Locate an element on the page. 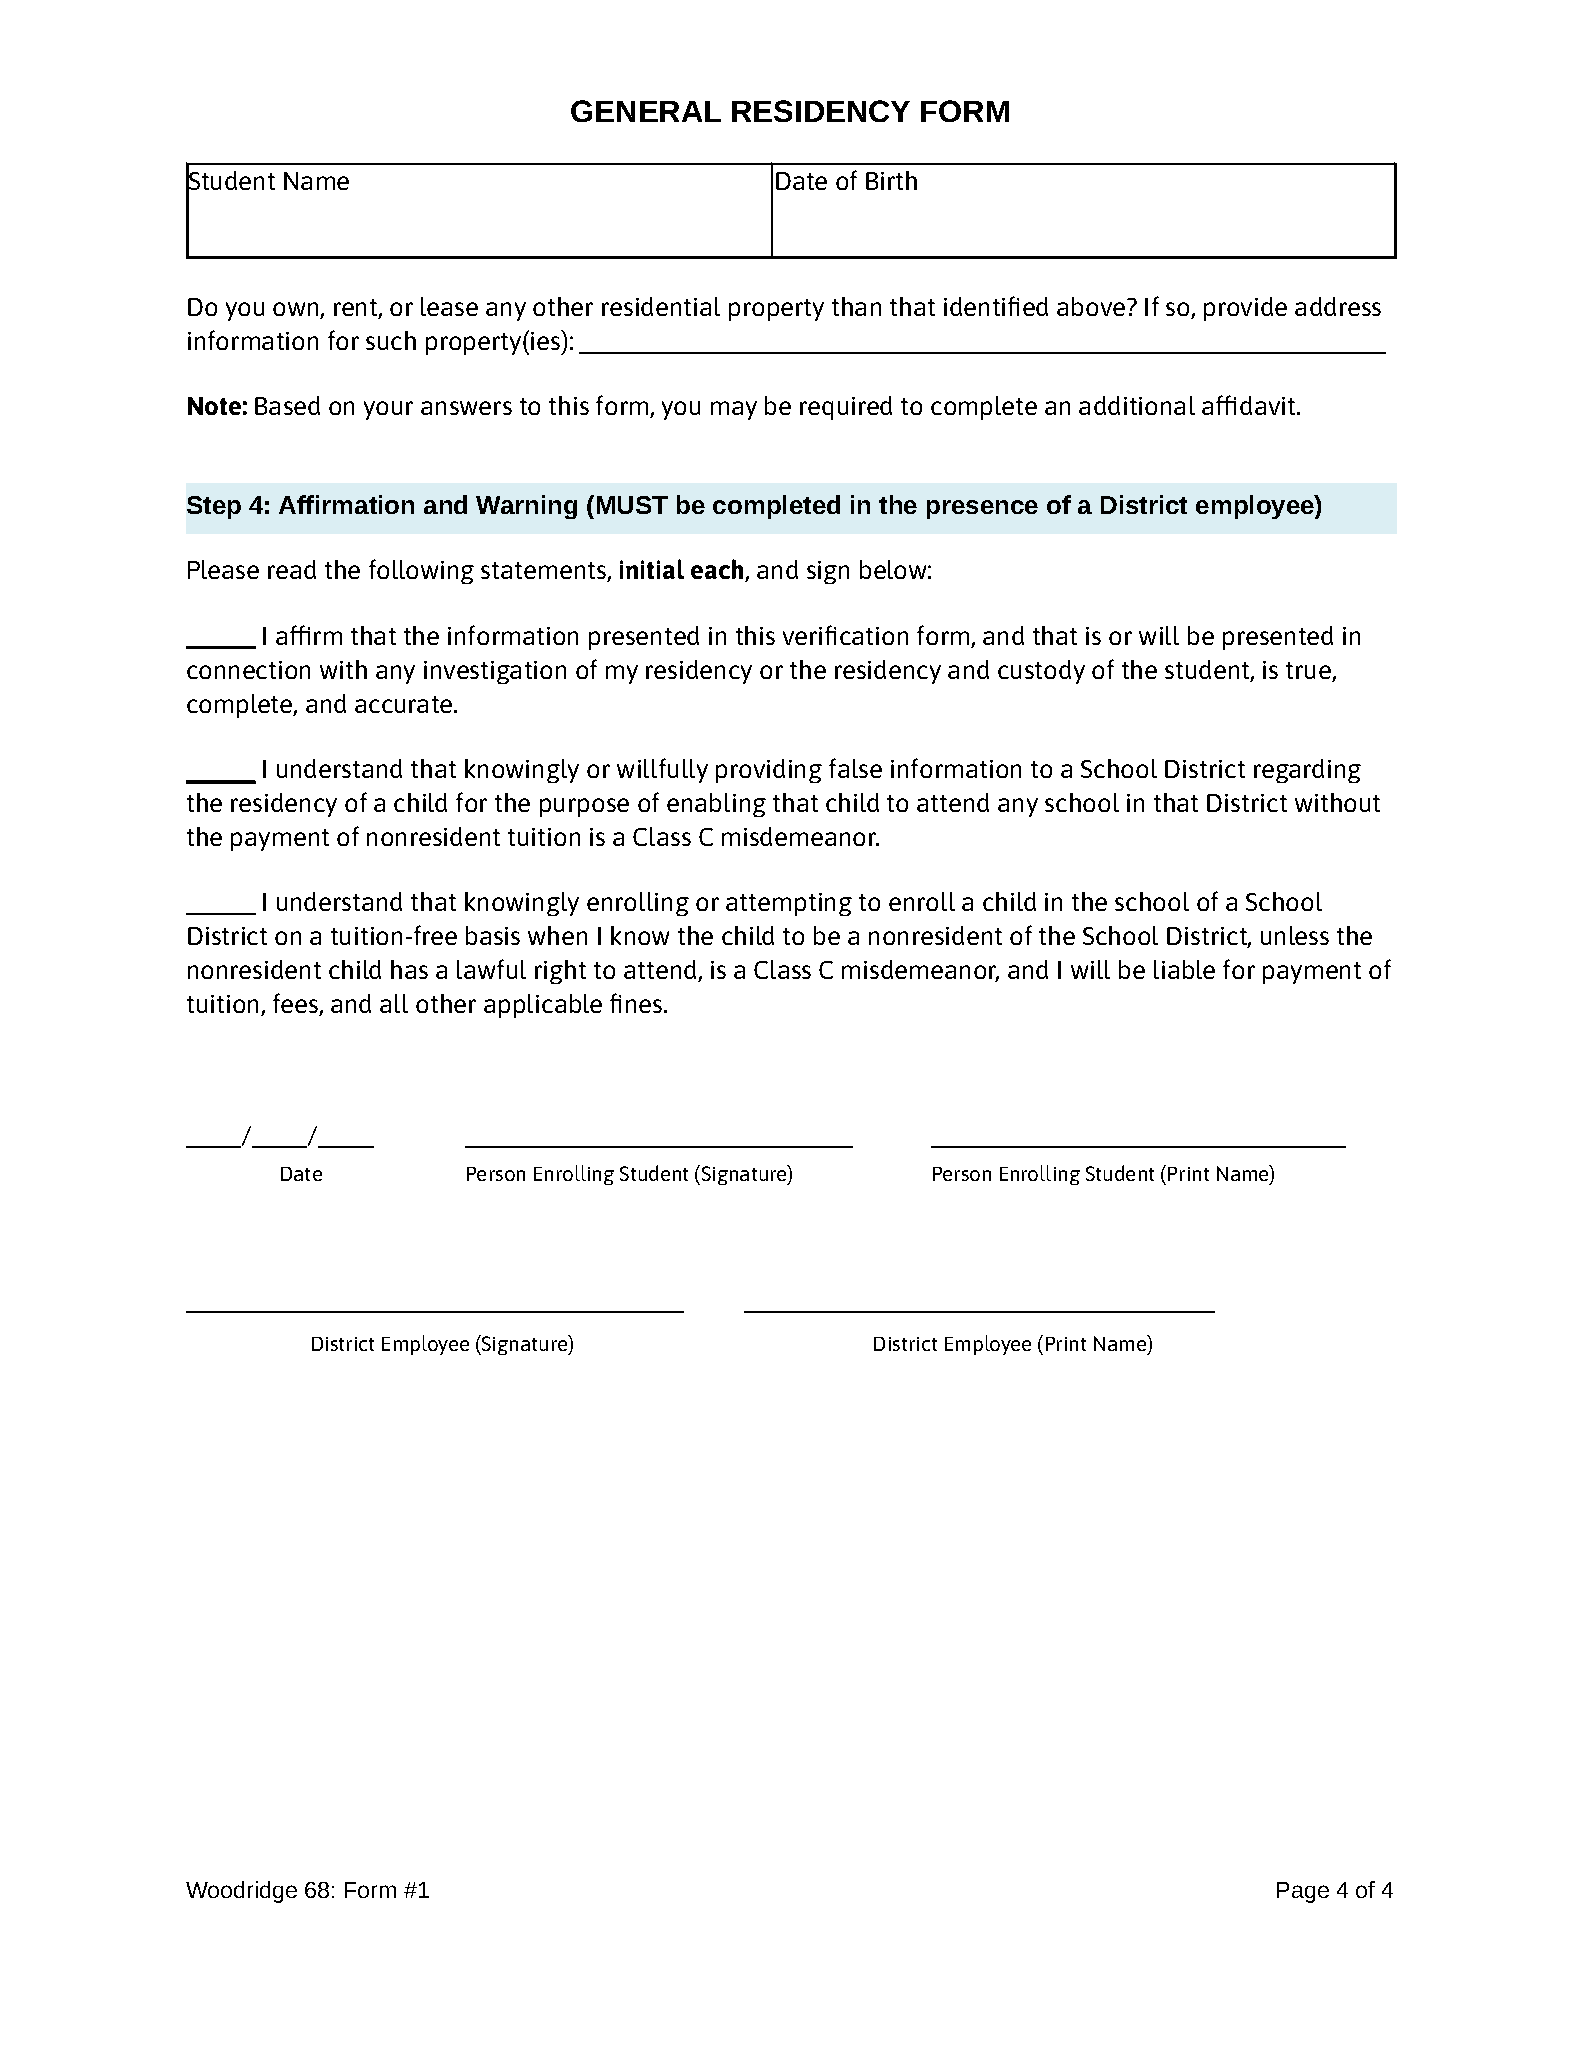 The height and width of the document is (2048, 1583). all is located at coordinates (394, 1003).
